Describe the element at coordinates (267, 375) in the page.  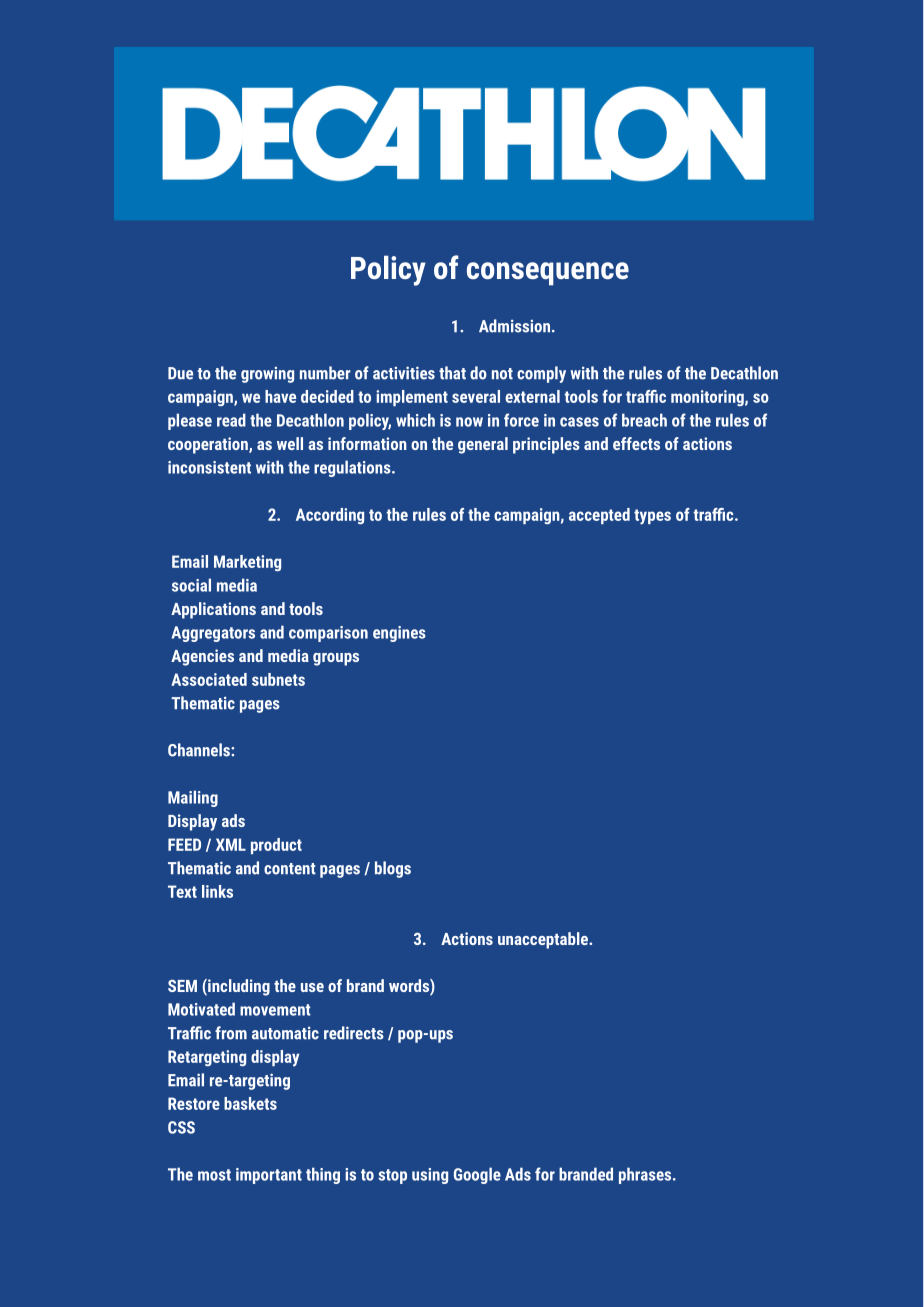
I see `growing` at that location.
